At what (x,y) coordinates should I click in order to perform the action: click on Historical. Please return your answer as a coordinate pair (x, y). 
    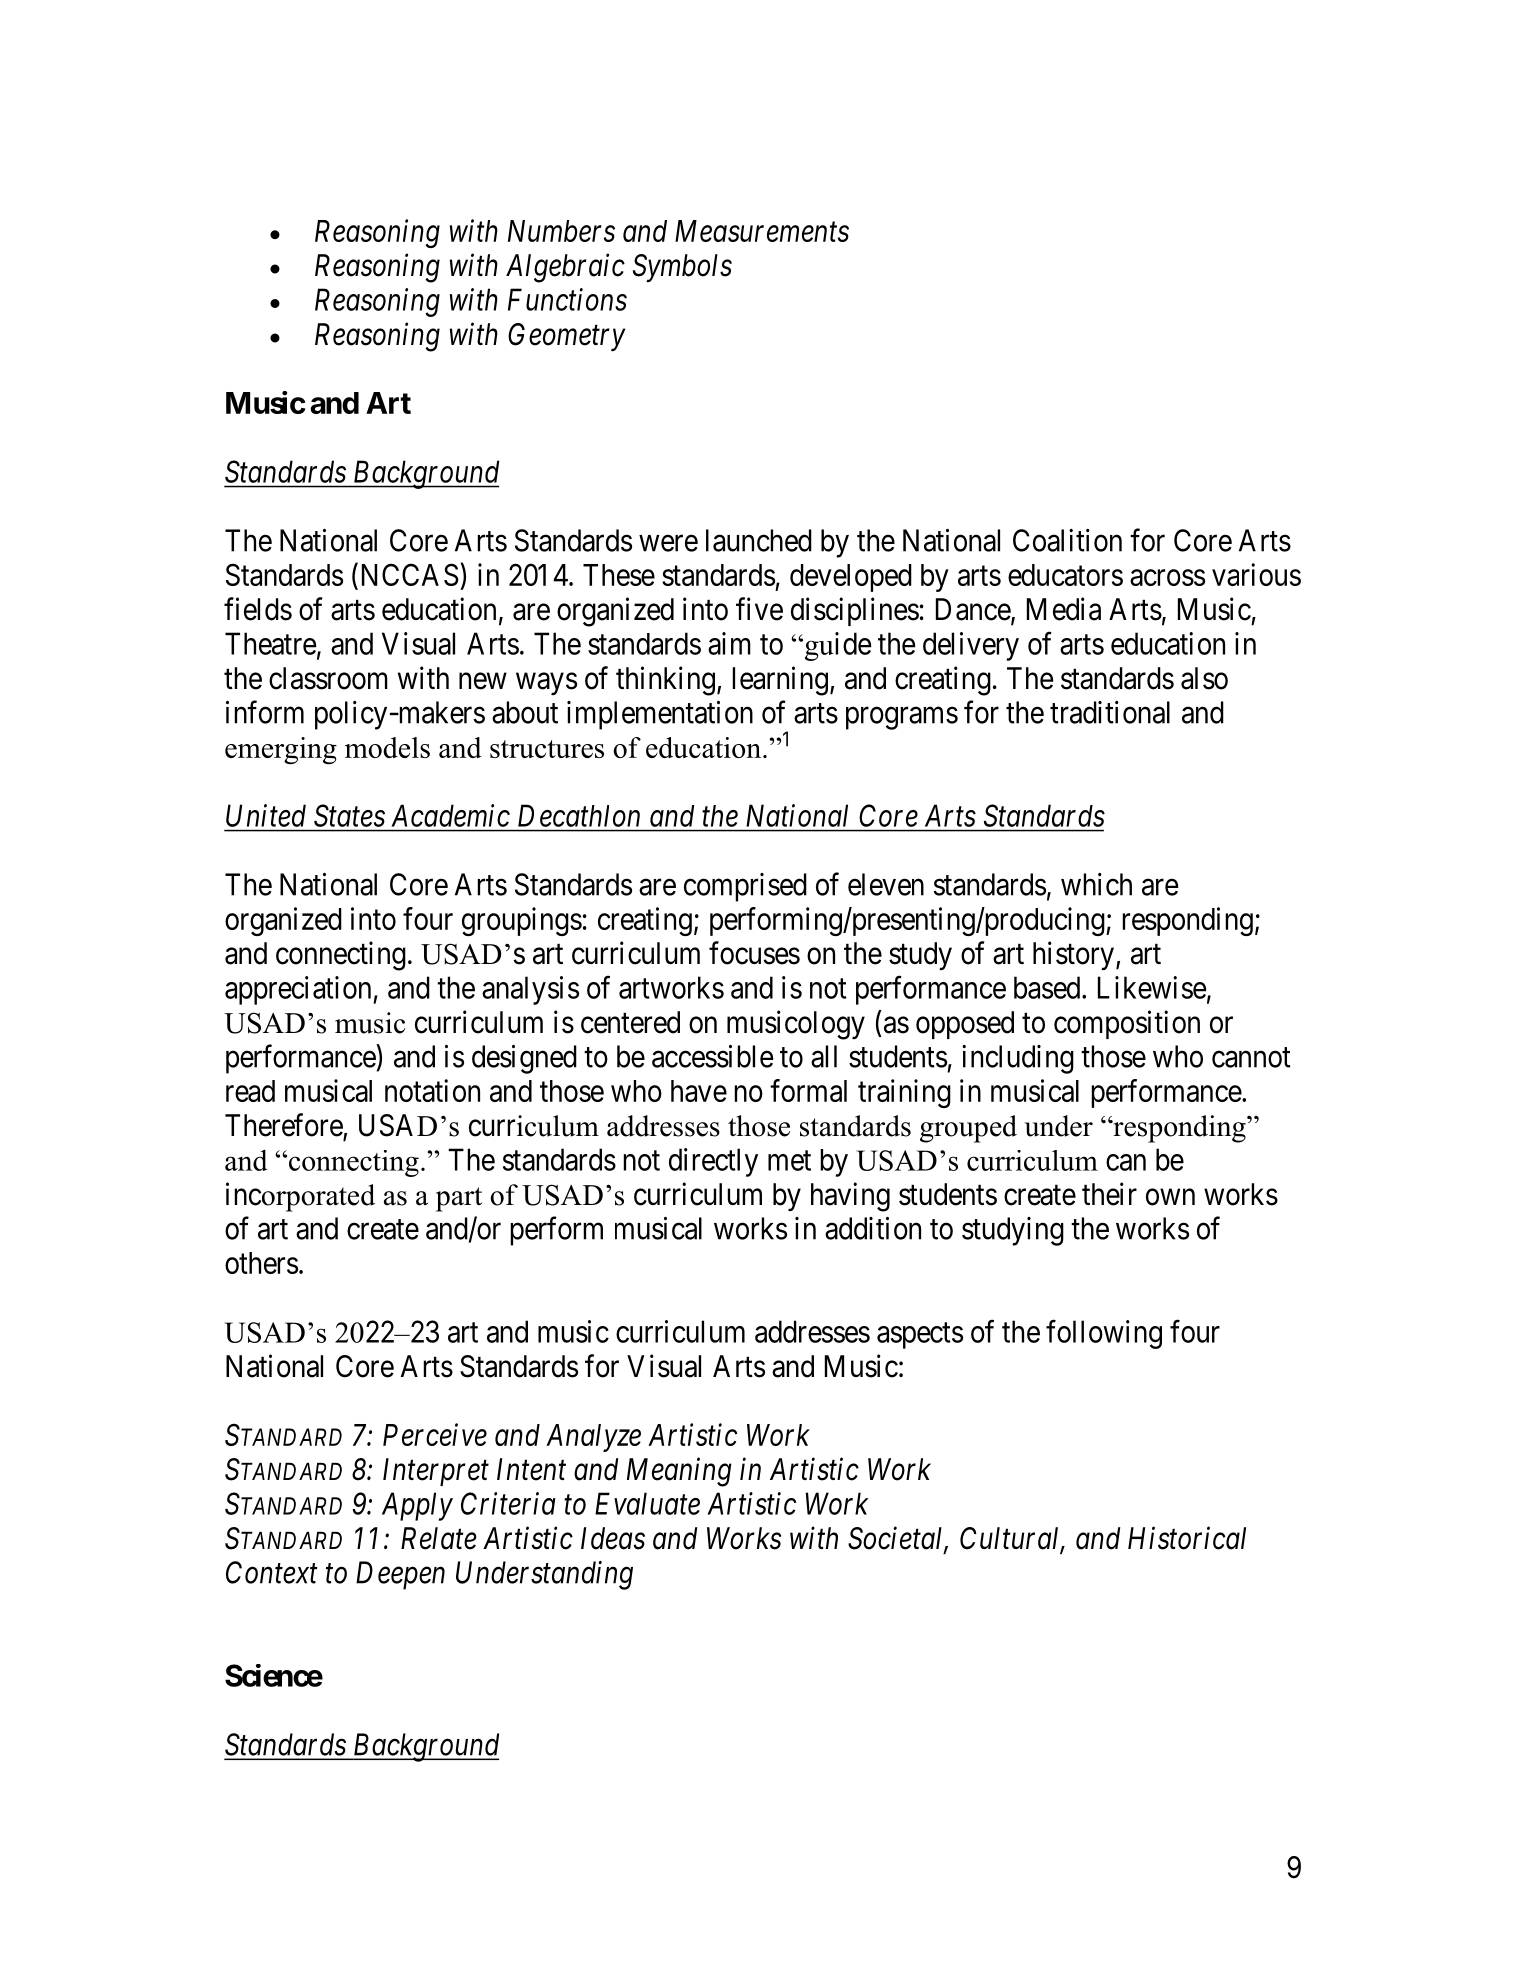
    Looking at the image, I should click on (1187, 1538).
